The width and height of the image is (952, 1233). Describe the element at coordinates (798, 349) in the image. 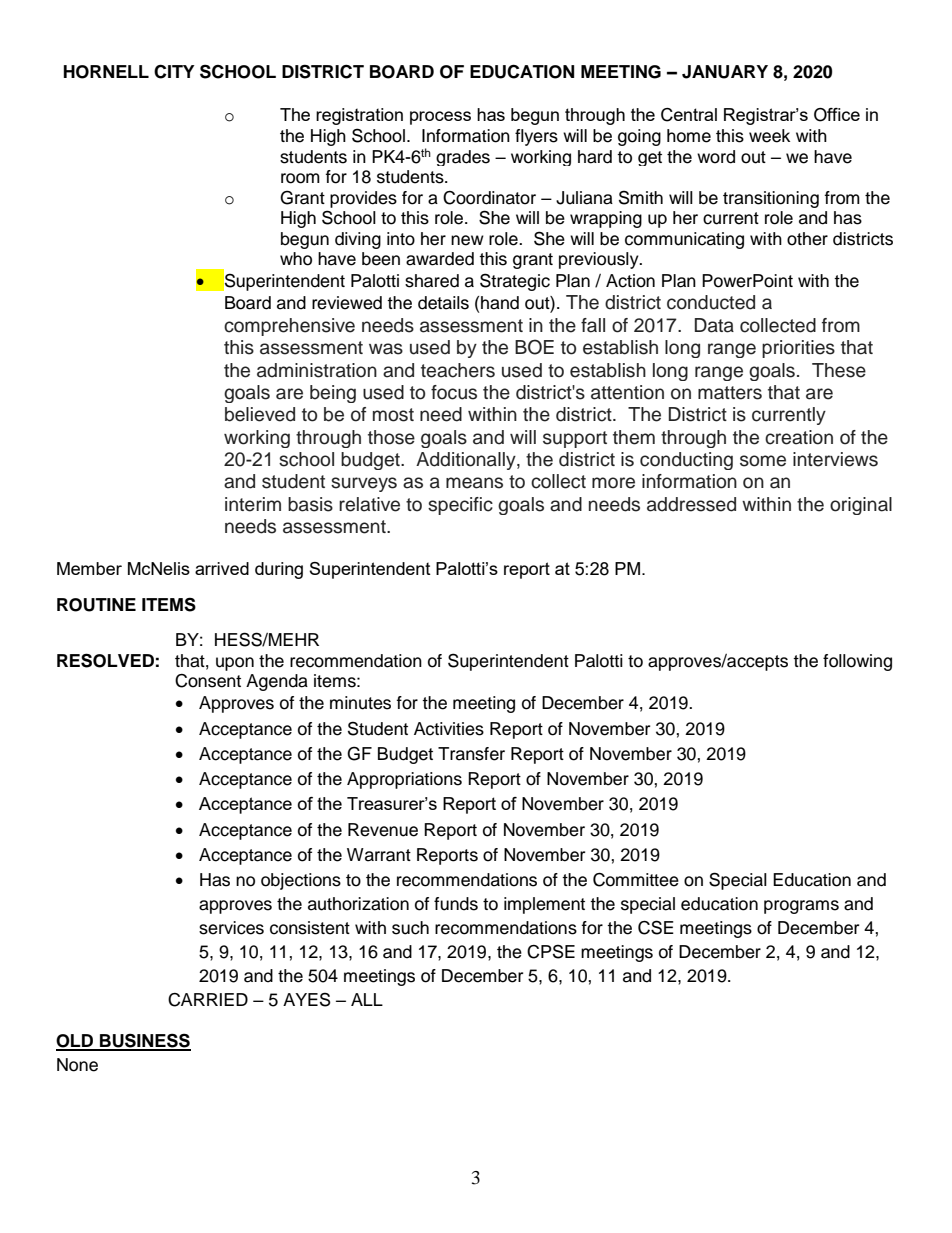

I see `priorities` at that location.
